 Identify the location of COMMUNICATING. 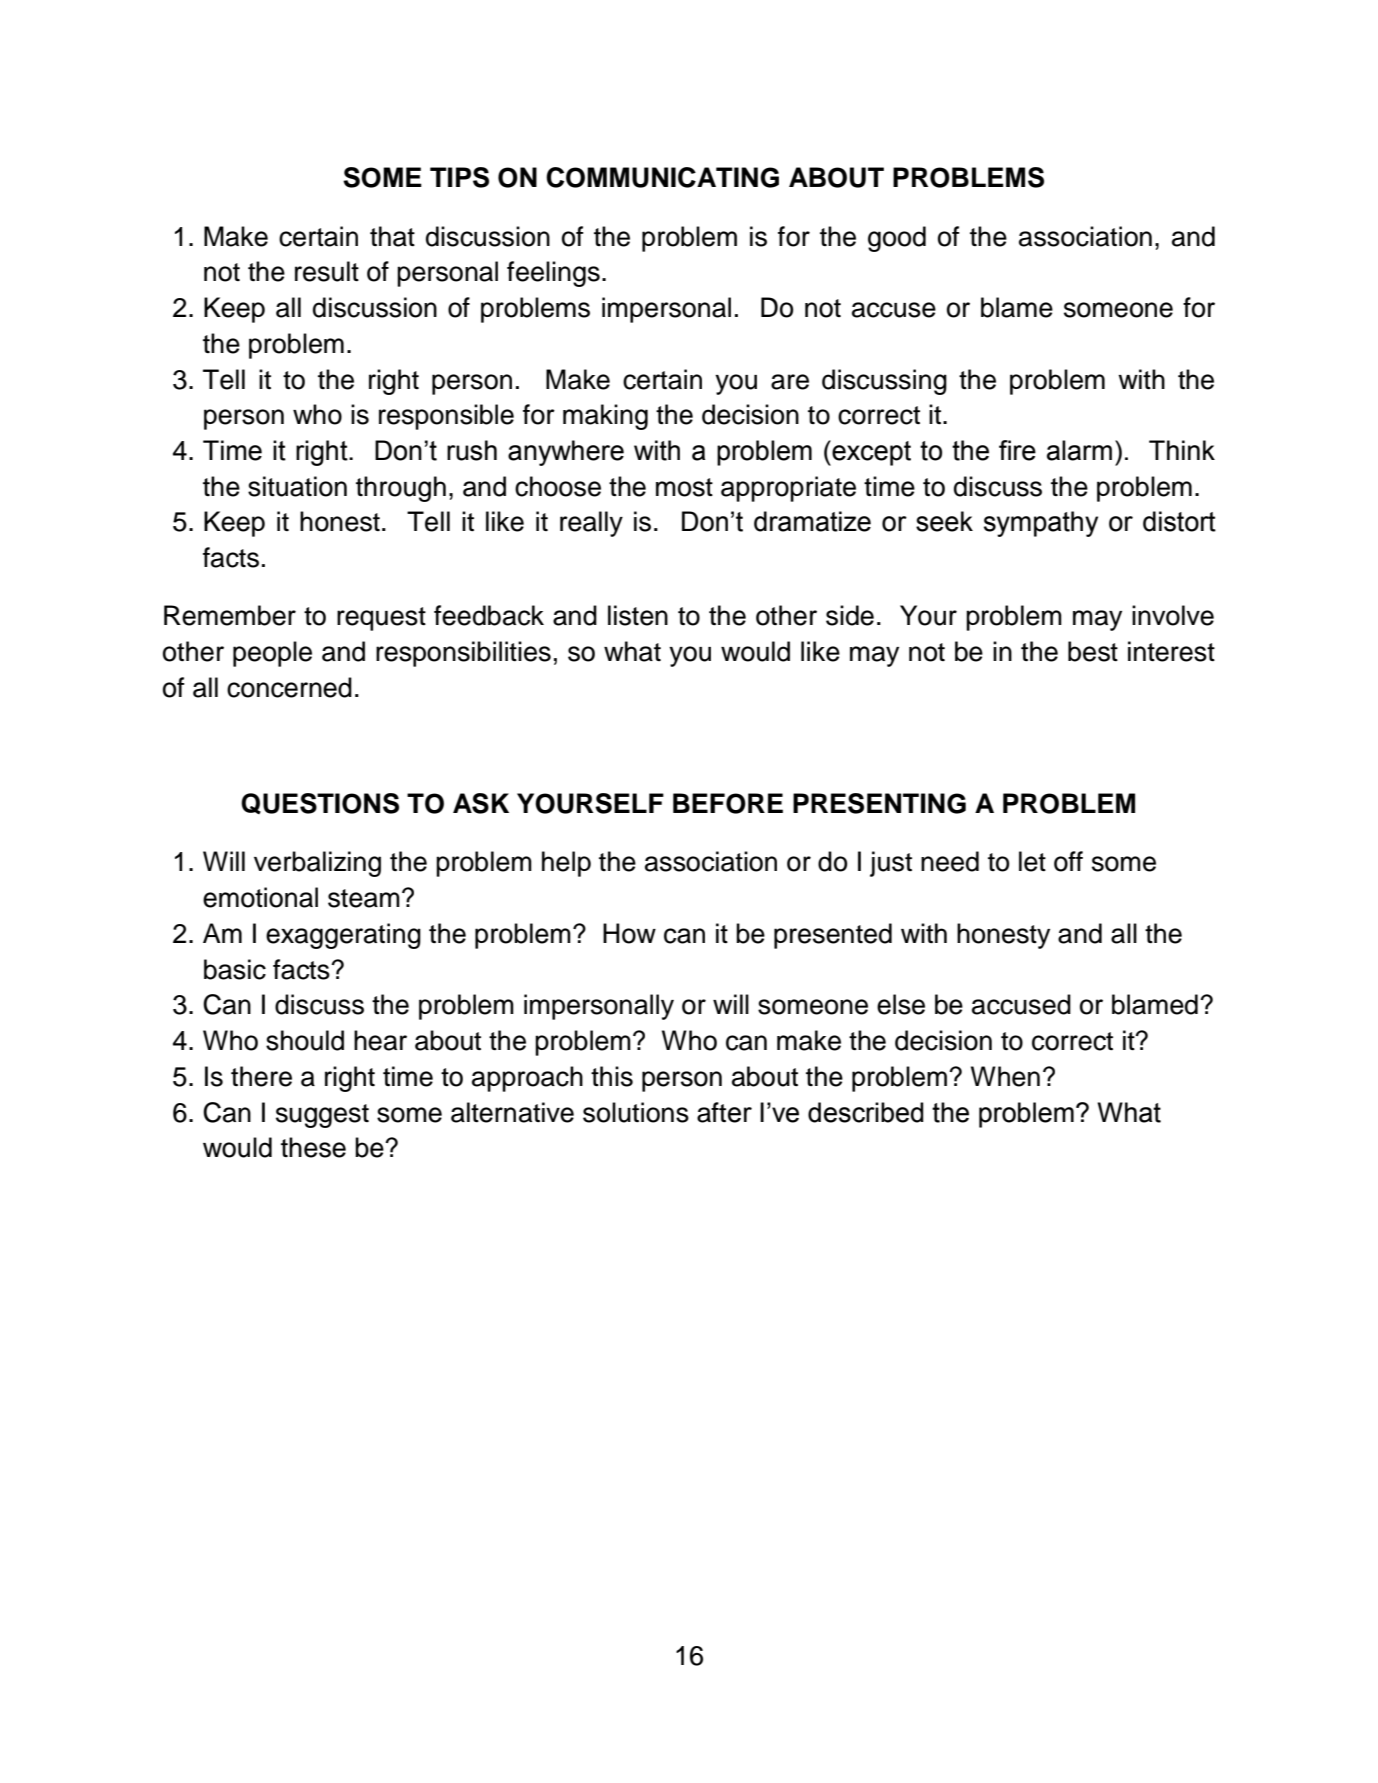
(662, 177).
